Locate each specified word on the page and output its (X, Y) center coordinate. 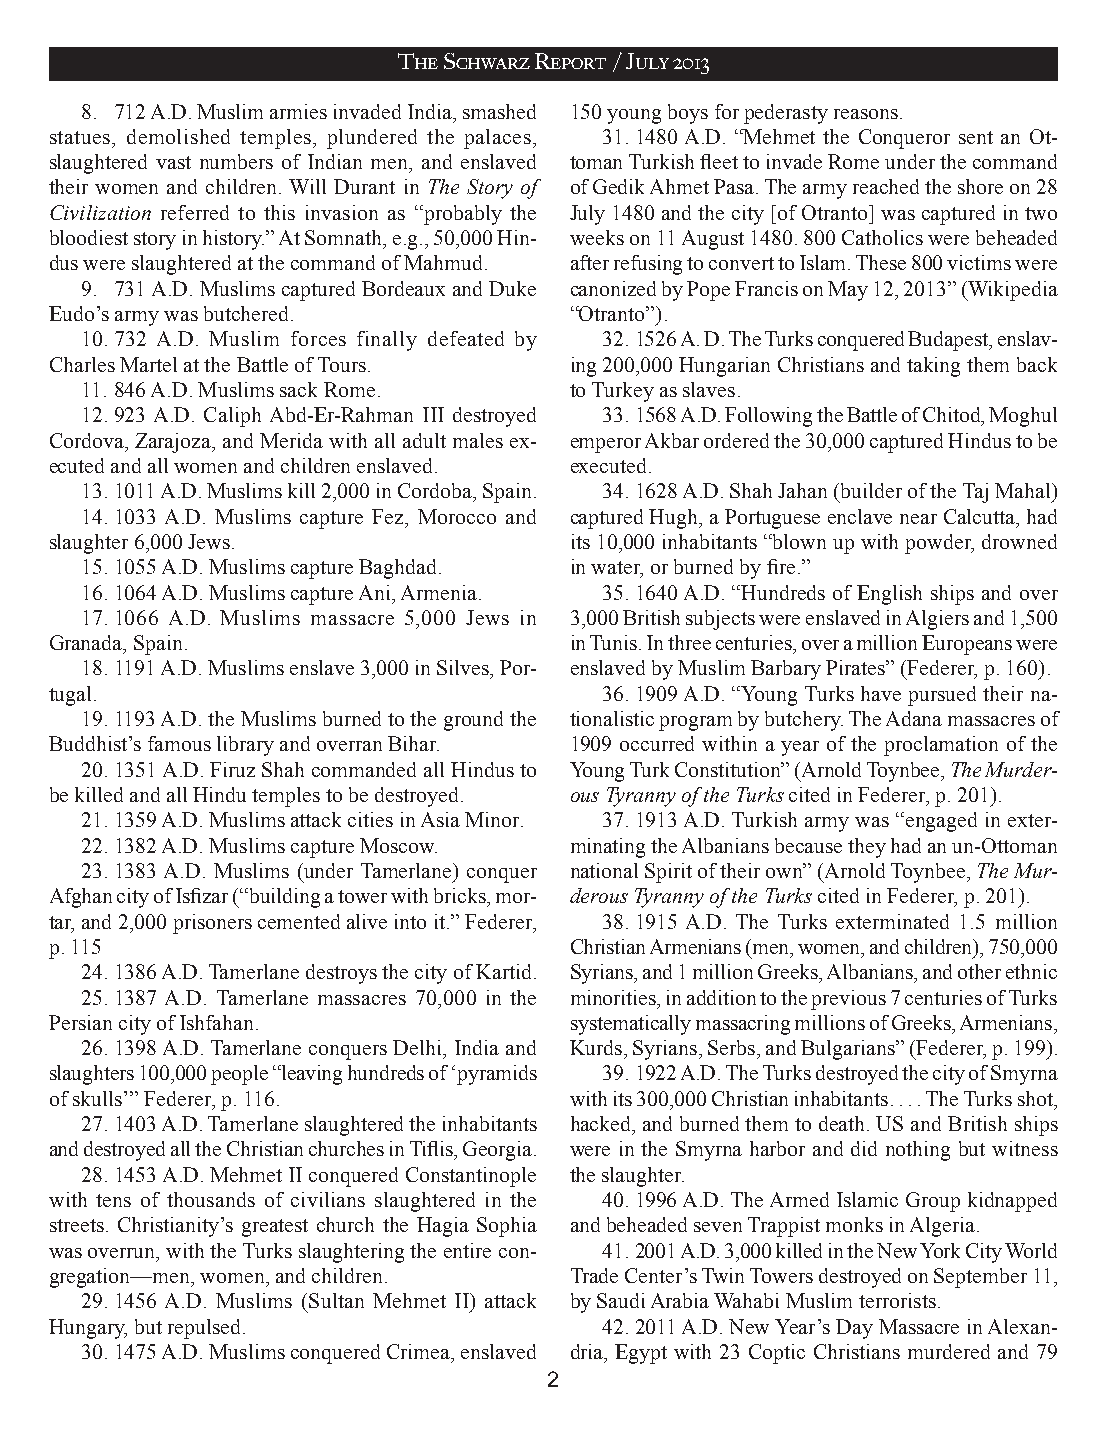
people (239, 1075)
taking (933, 367)
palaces (497, 139)
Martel (148, 364)
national (604, 870)
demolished (178, 136)
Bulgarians (849, 1050)
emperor (606, 445)
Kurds (597, 1047)
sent (976, 137)
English (889, 595)
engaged (941, 822)
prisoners (212, 924)
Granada (87, 644)
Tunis (615, 642)
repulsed (204, 1329)
